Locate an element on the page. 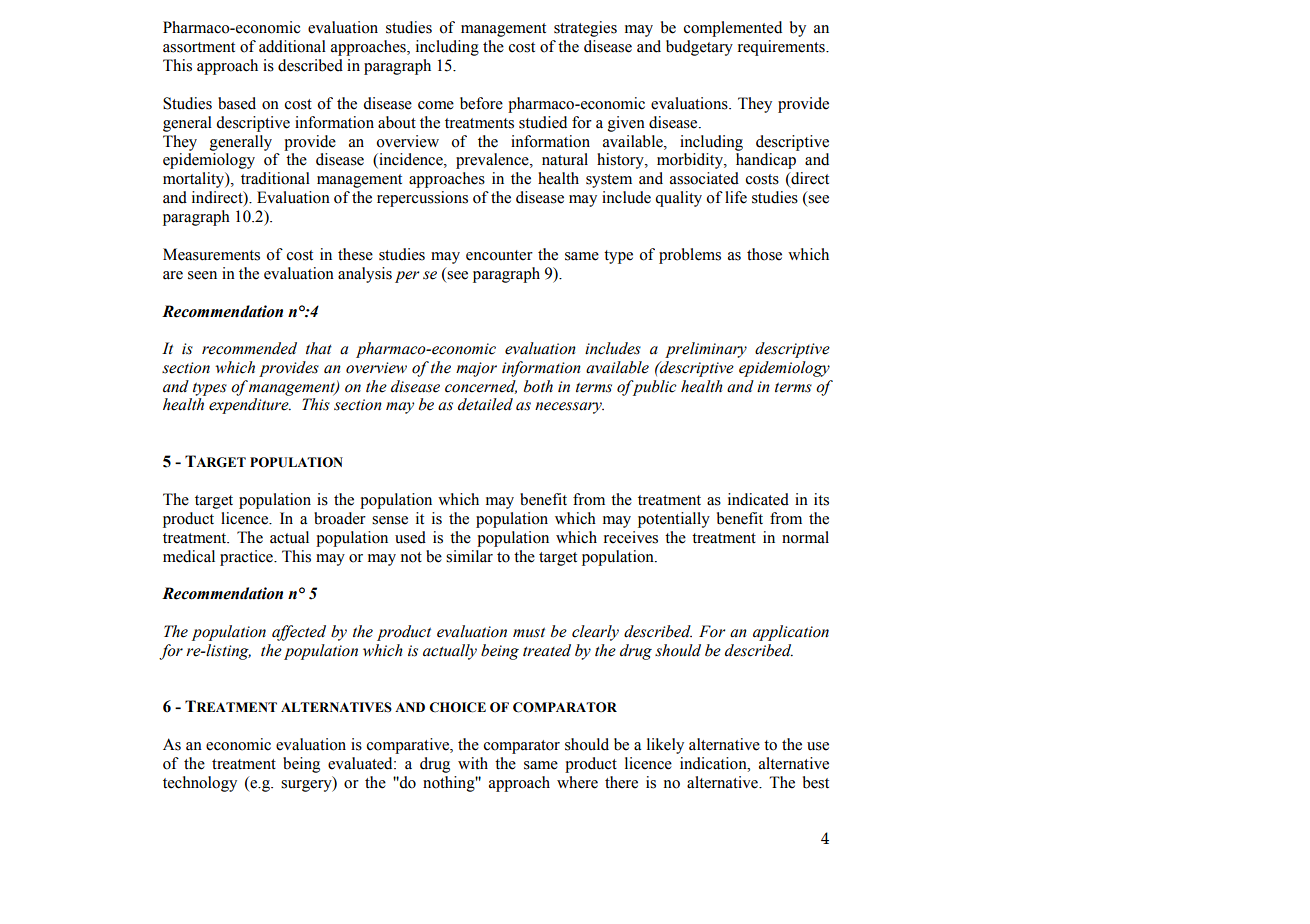  requirements is located at coordinates (782, 48).
